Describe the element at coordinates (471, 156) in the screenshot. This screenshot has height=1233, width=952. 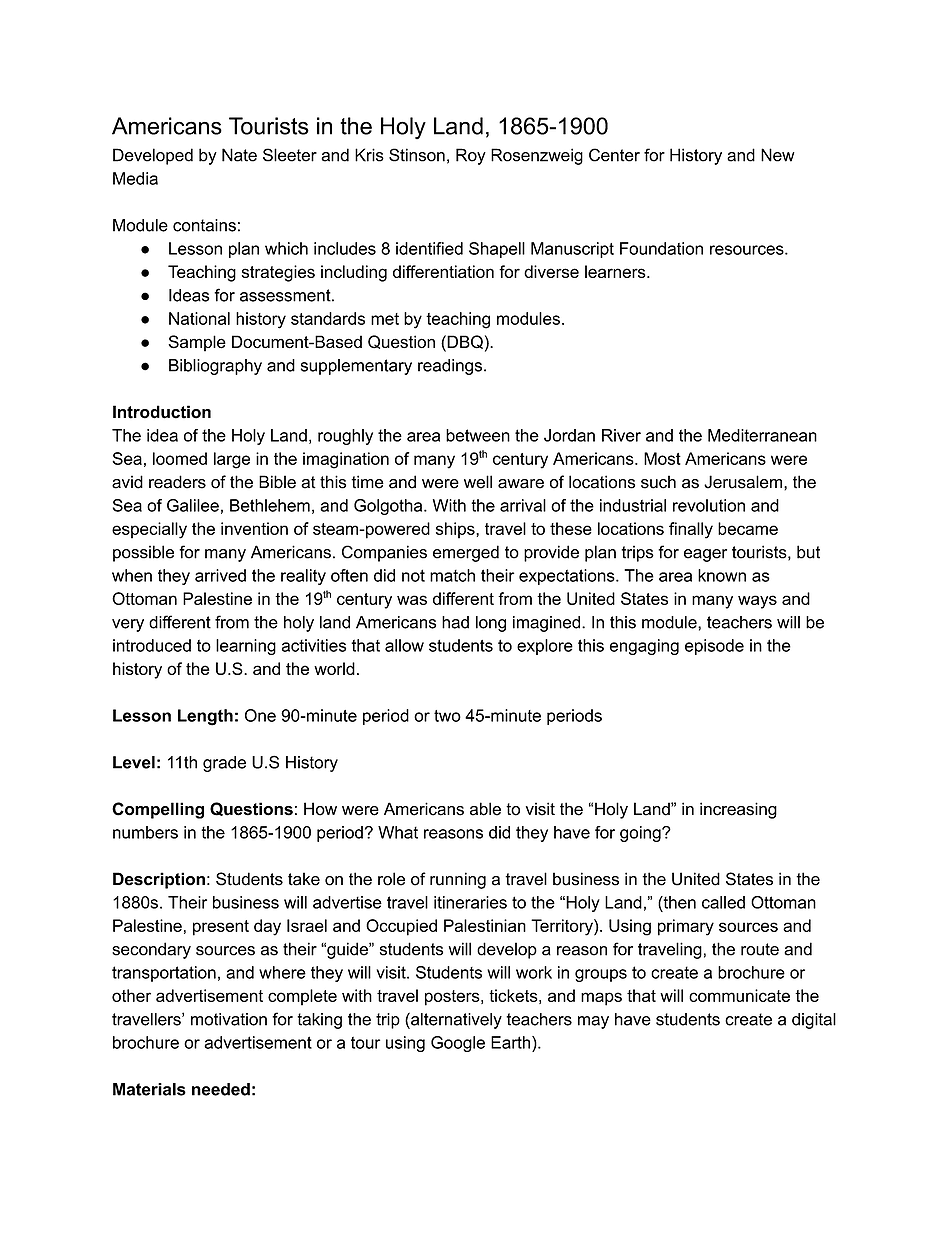
I see `Roy` at that location.
